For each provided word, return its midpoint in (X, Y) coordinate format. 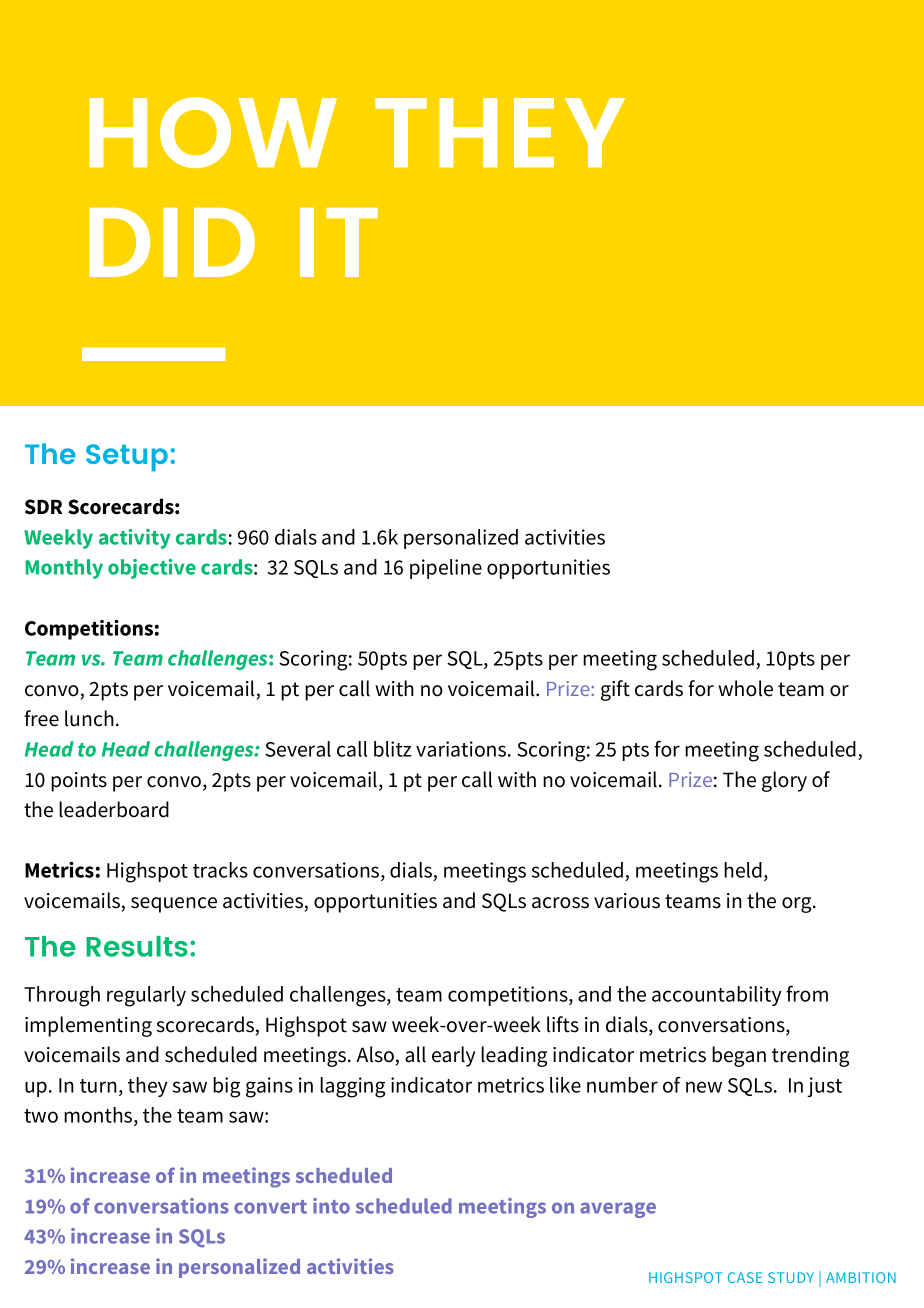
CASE (745, 1277)
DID (172, 242)
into (331, 1206)
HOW (213, 132)
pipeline (446, 569)
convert (270, 1207)
